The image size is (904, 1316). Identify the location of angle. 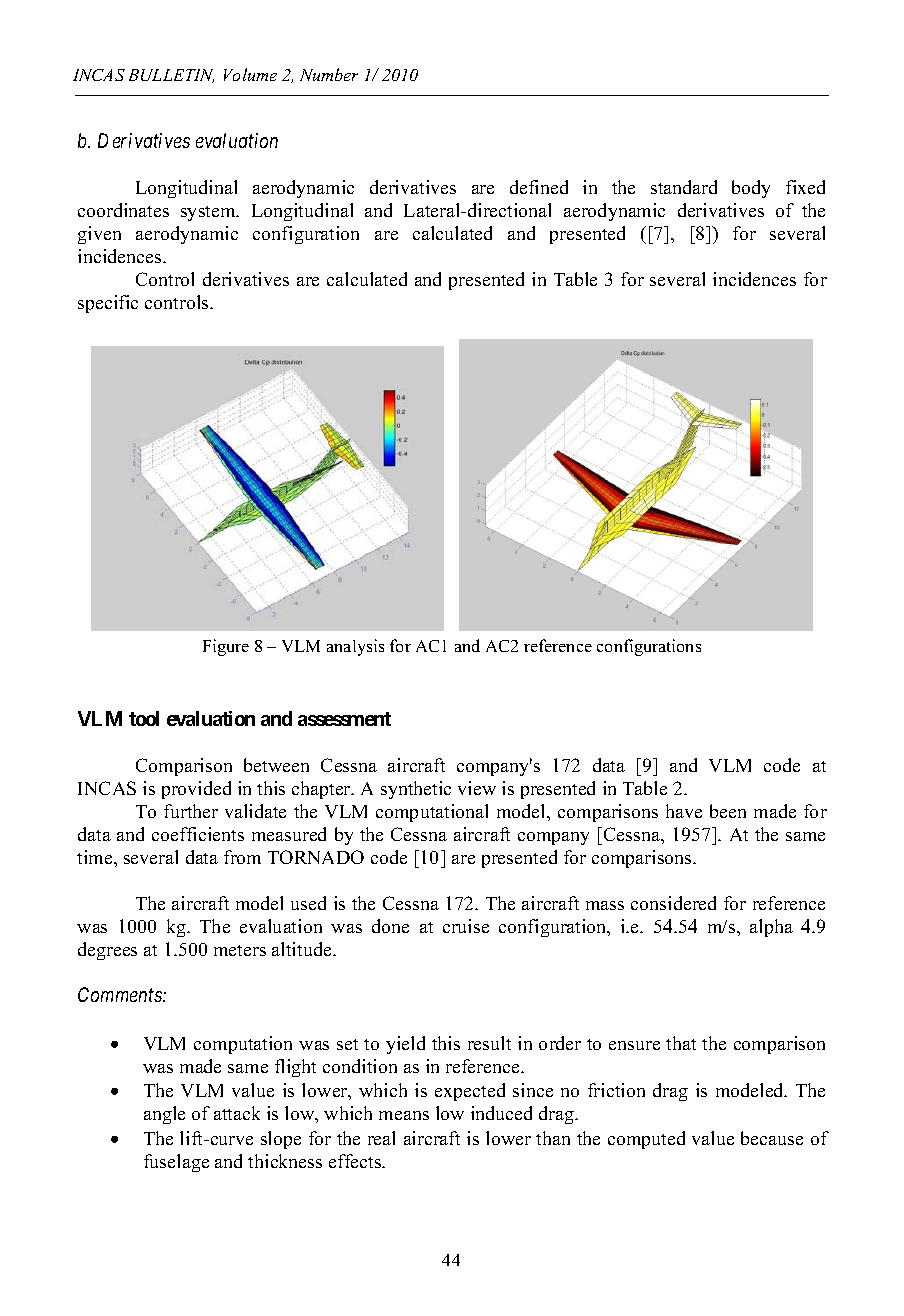
(164, 1115).
